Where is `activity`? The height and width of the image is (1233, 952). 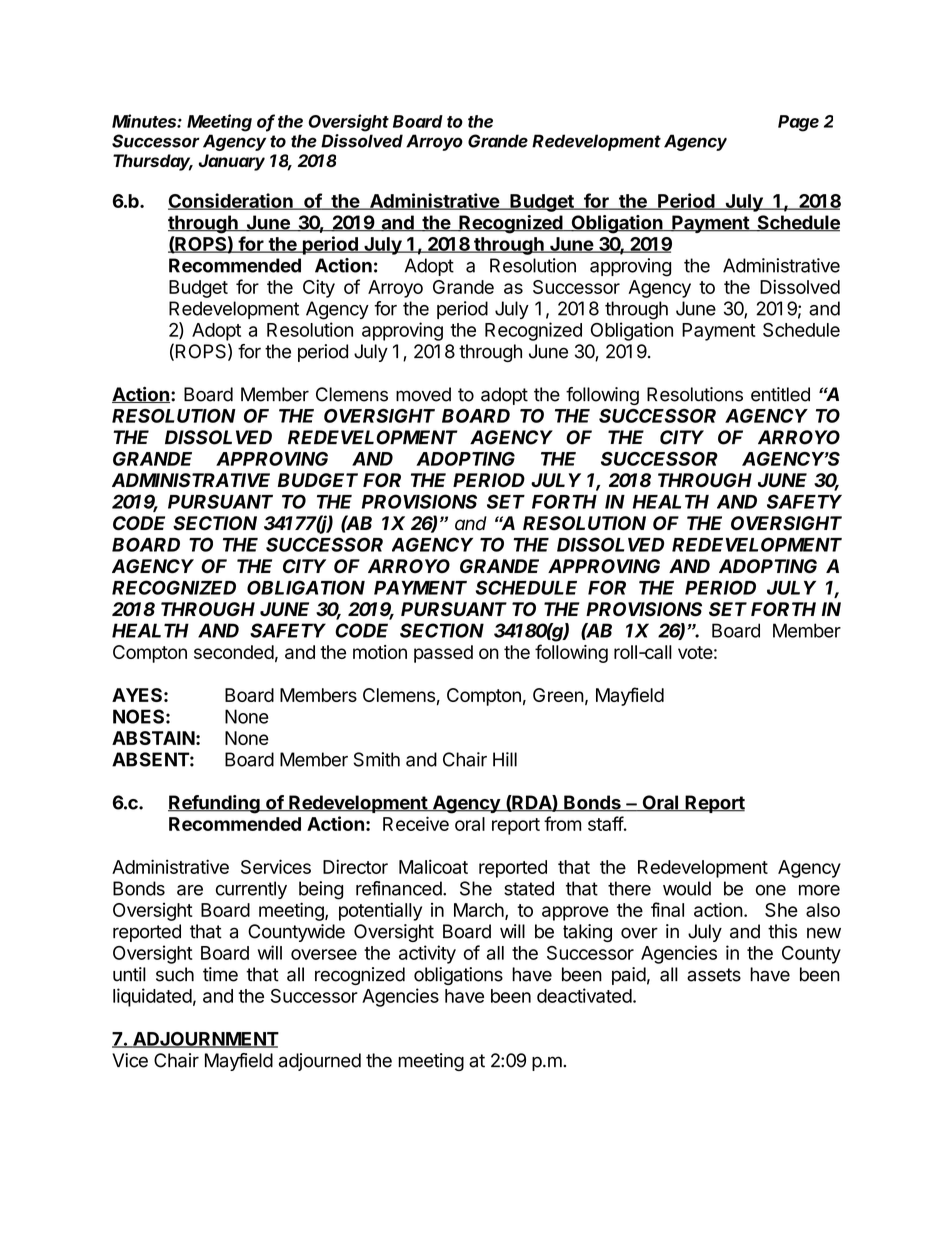
activity is located at coordinates (427, 954).
